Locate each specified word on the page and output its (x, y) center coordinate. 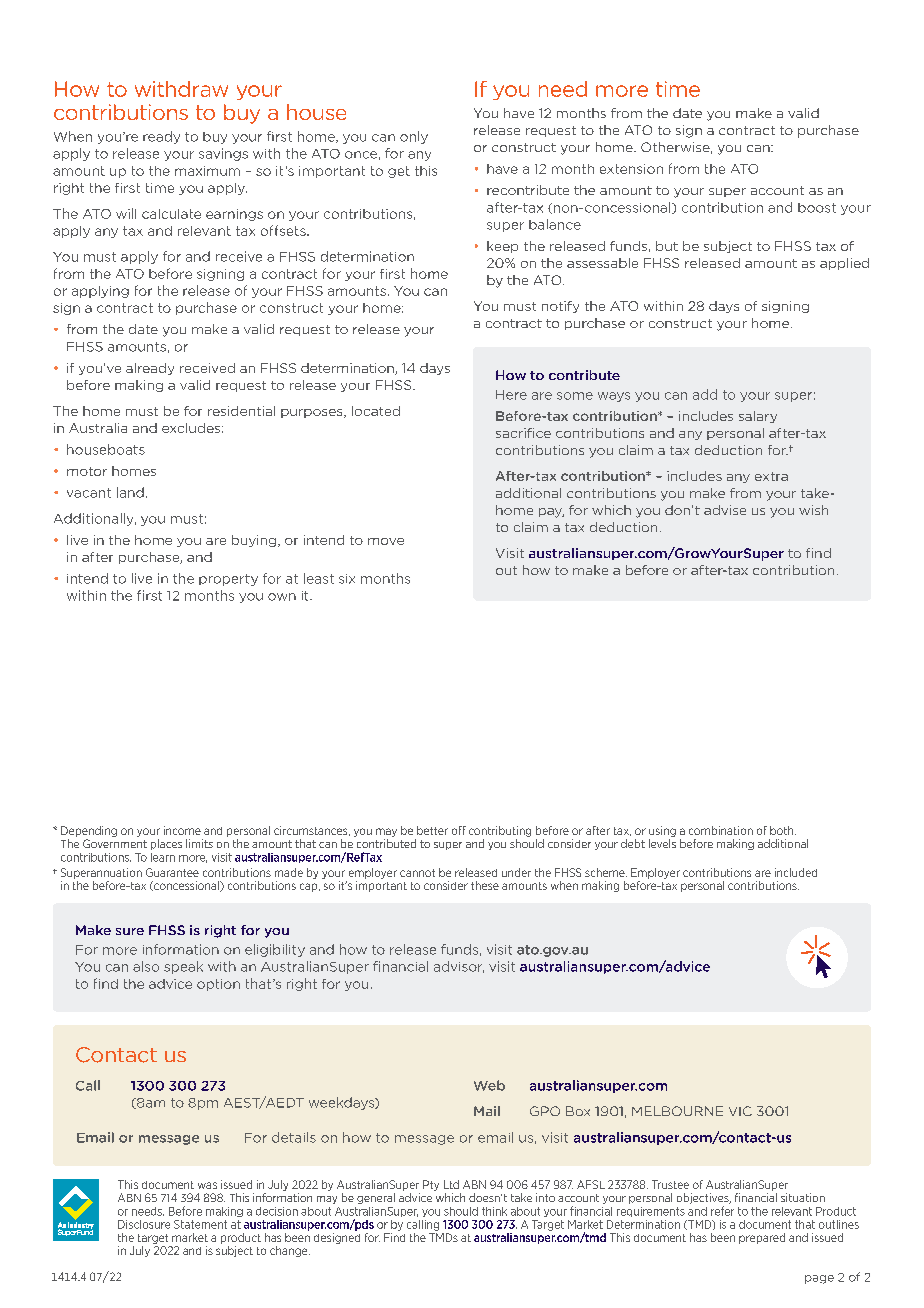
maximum (207, 171)
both (783, 830)
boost (817, 208)
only (414, 137)
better (432, 830)
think (494, 1211)
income (182, 830)
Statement (200, 1224)
